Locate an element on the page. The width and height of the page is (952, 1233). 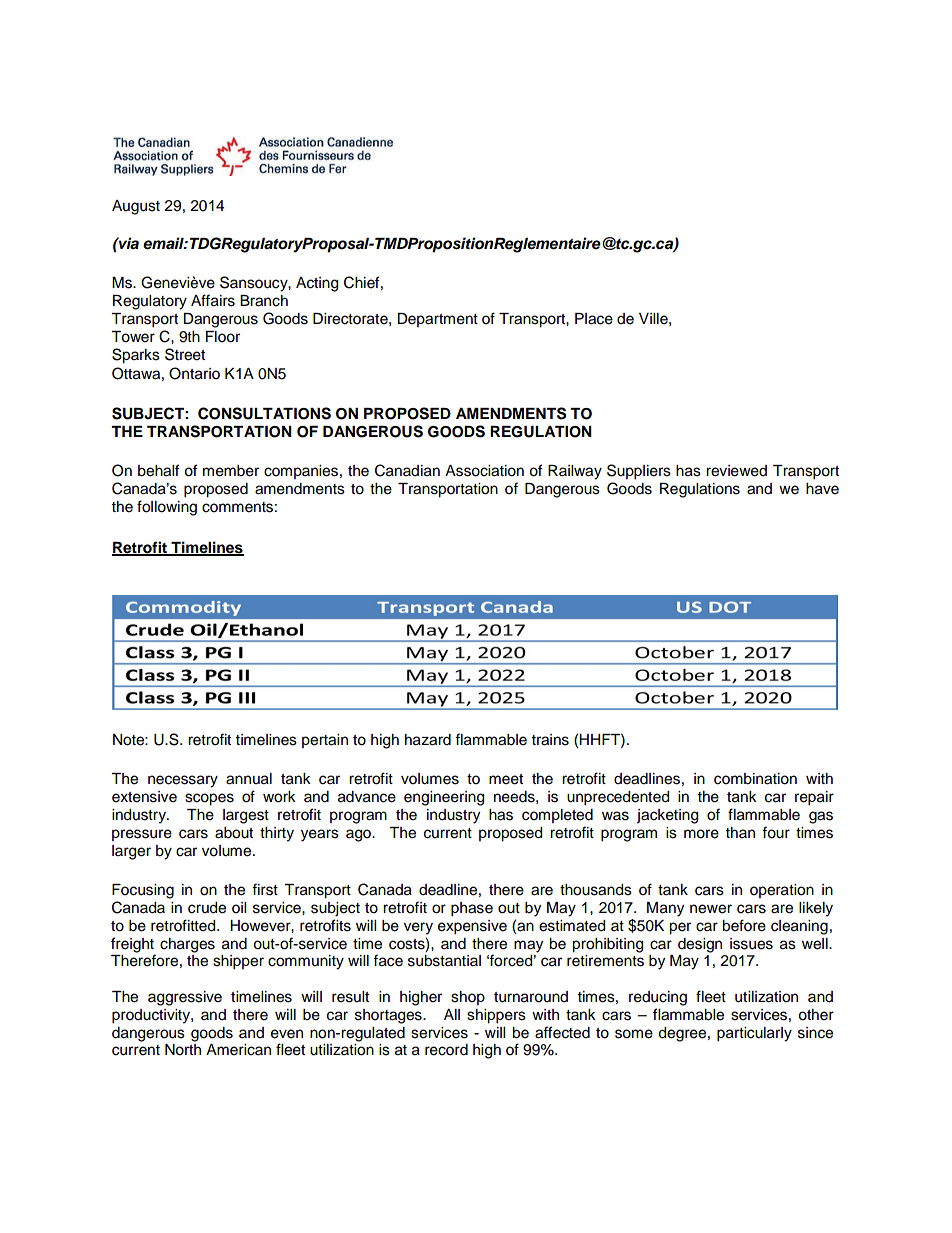
August is located at coordinates (136, 207).
